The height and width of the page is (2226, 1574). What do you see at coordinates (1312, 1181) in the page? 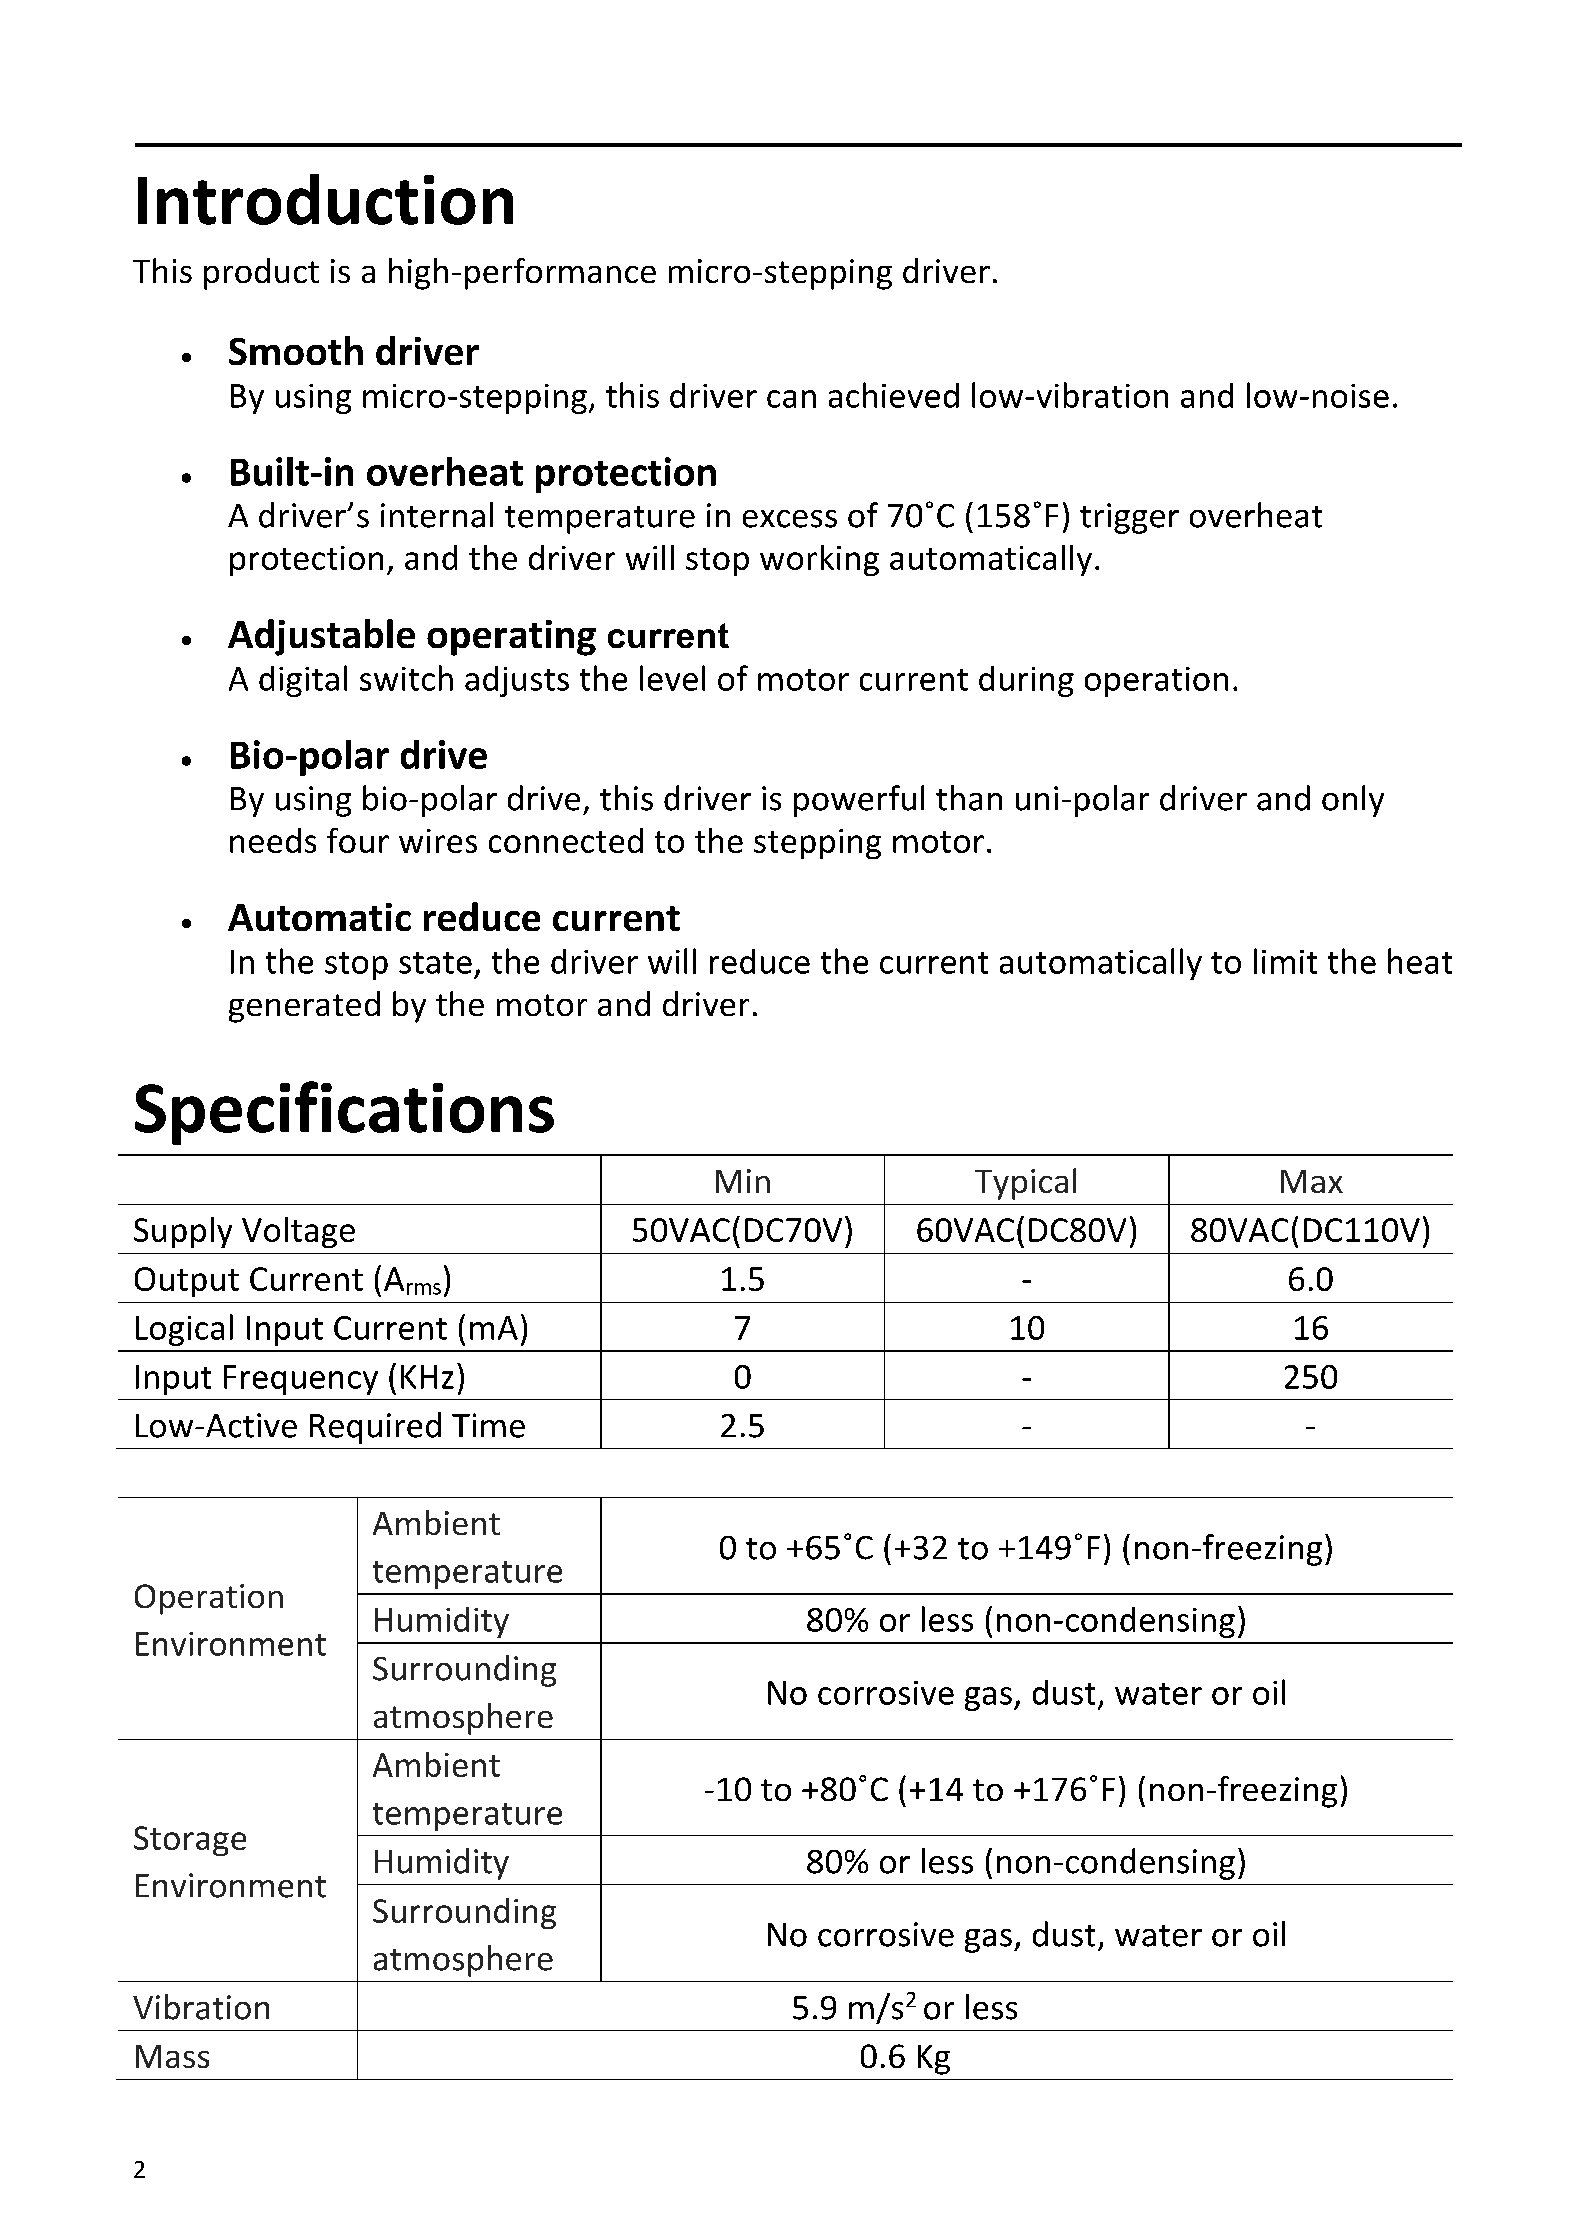
I see `Max` at bounding box center [1312, 1181].
